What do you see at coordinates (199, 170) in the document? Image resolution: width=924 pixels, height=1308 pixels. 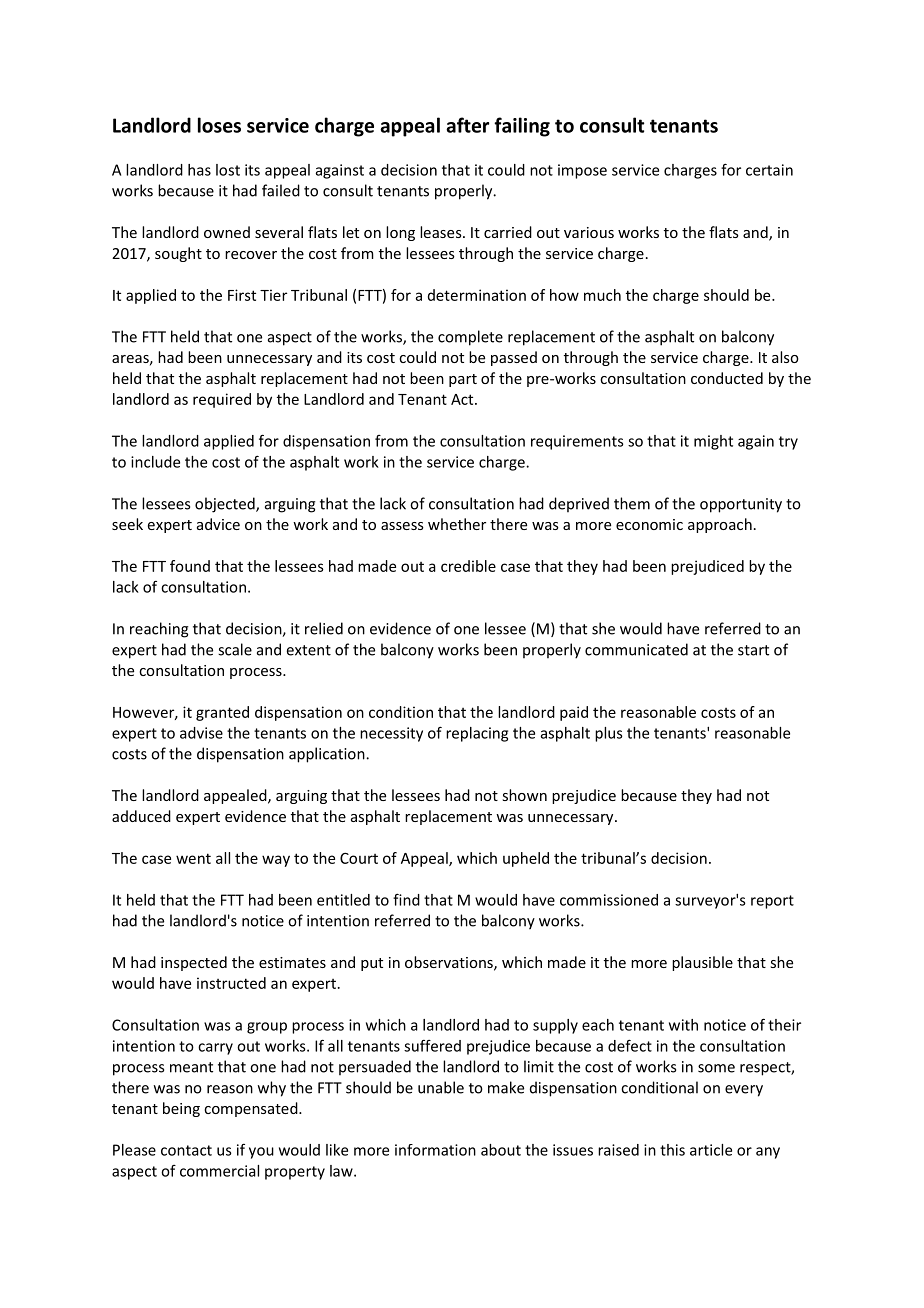 I see `has` at bounding box center [199, 170].
